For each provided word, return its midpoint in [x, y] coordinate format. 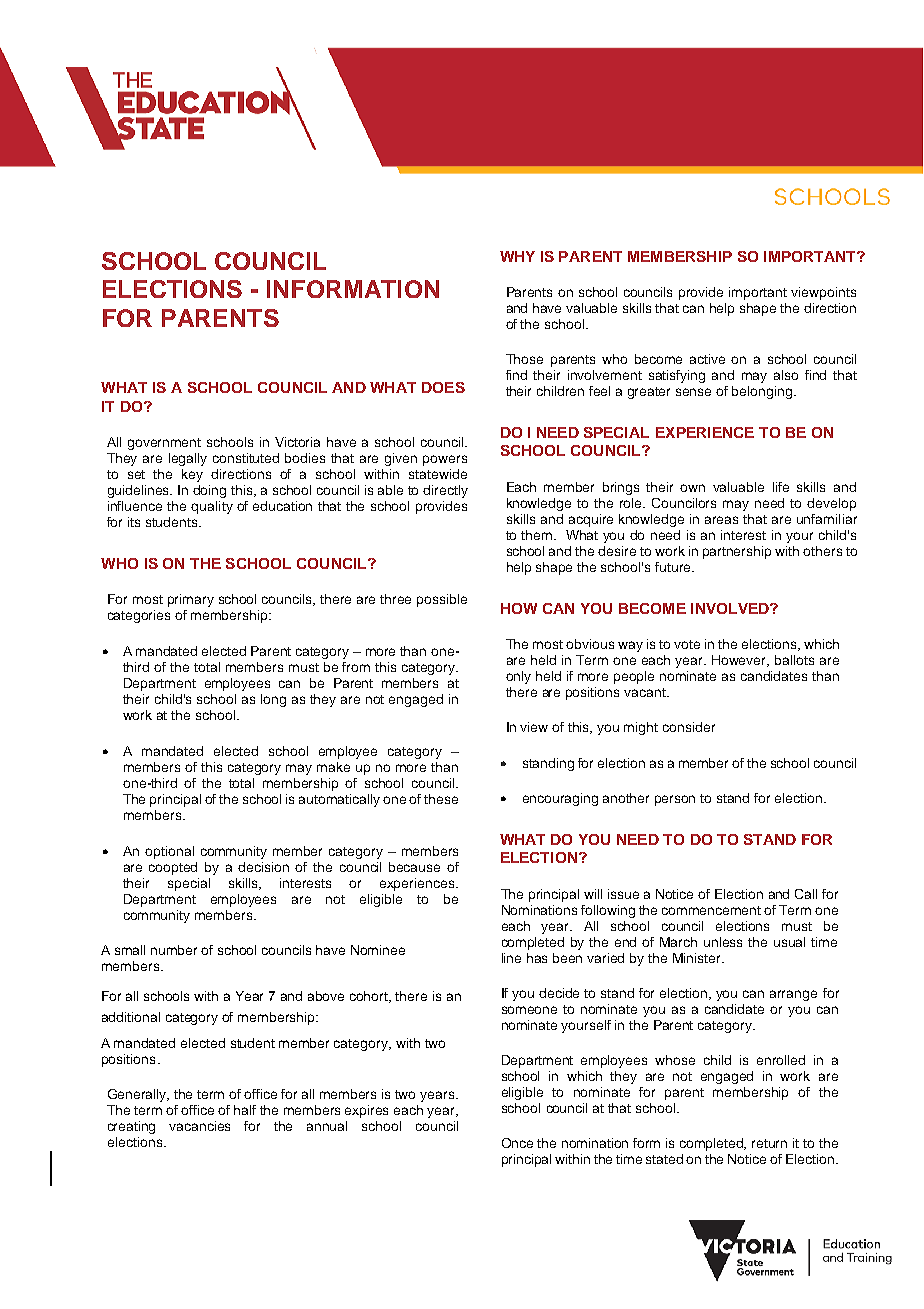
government [164, 444]
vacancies [199, 1126]
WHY [517, 256]
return [769, 1143]
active [707, 359]
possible [442, 600]
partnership [737, 552]
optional [169, 852]
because [414, 867]
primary [191, 600]
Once [517, 1143]
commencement [711, 910]
